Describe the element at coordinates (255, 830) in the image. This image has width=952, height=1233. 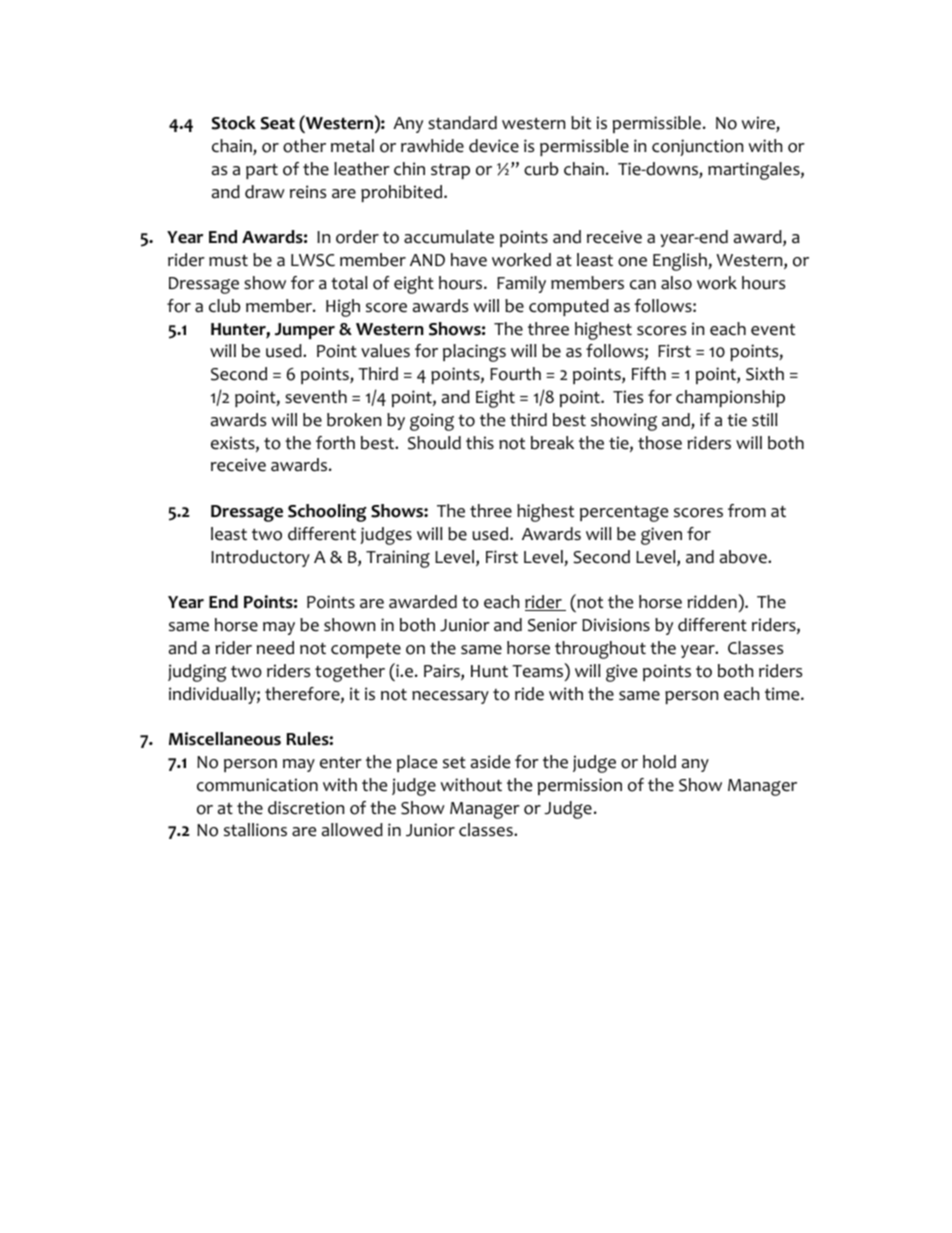
I see `stallions` at that location.
